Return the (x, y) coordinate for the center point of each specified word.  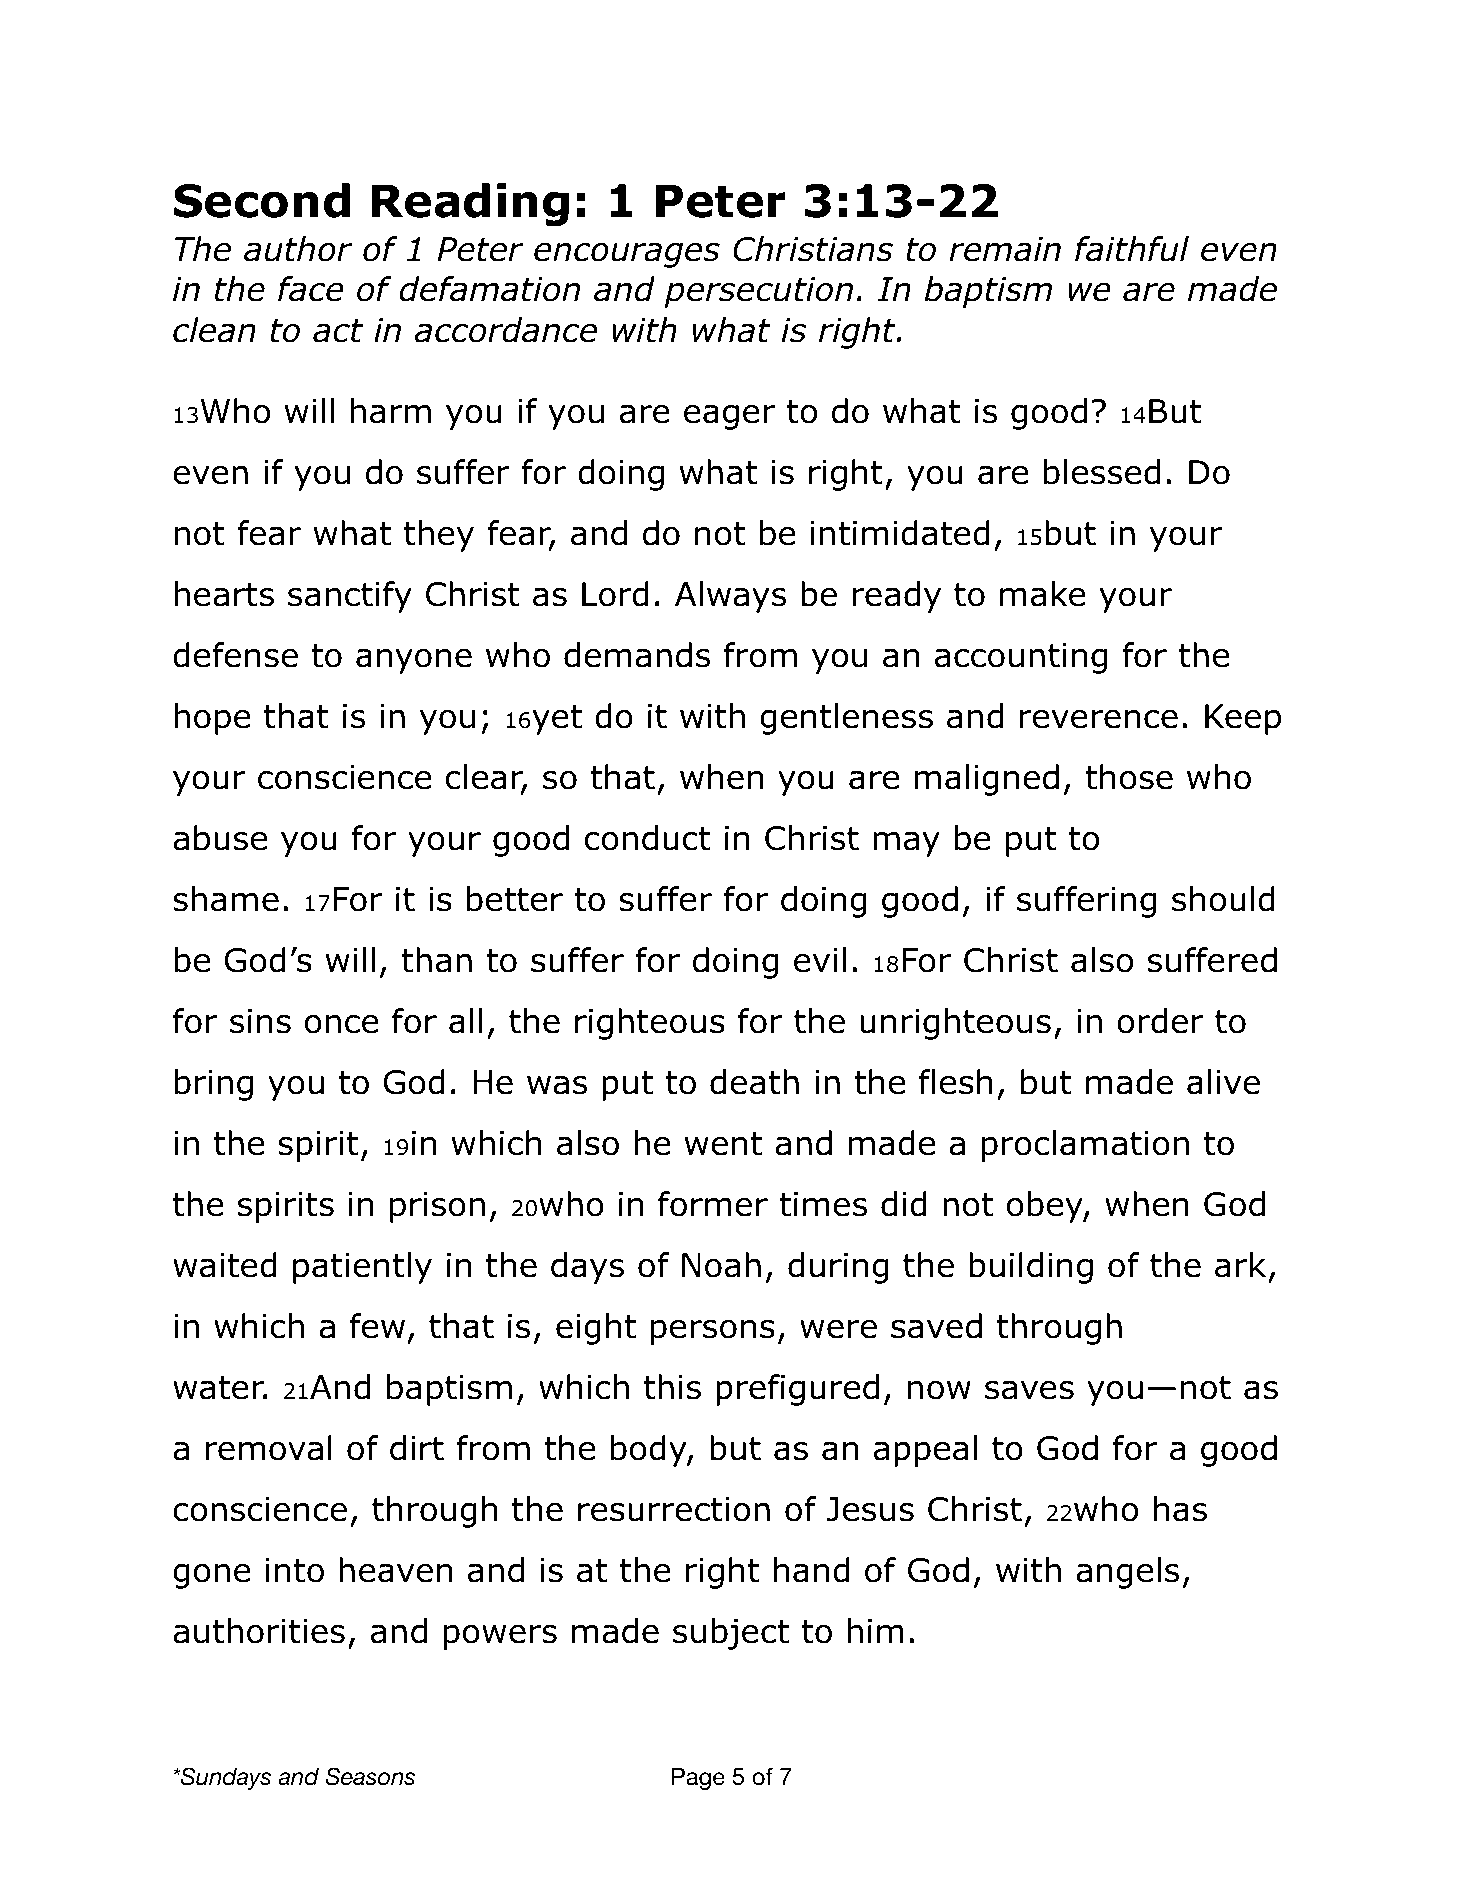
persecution (759, 292)
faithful (1132, 249)
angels (1127, 1573)
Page (698, 1779)
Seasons (370, 1776)
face (311, 289)
